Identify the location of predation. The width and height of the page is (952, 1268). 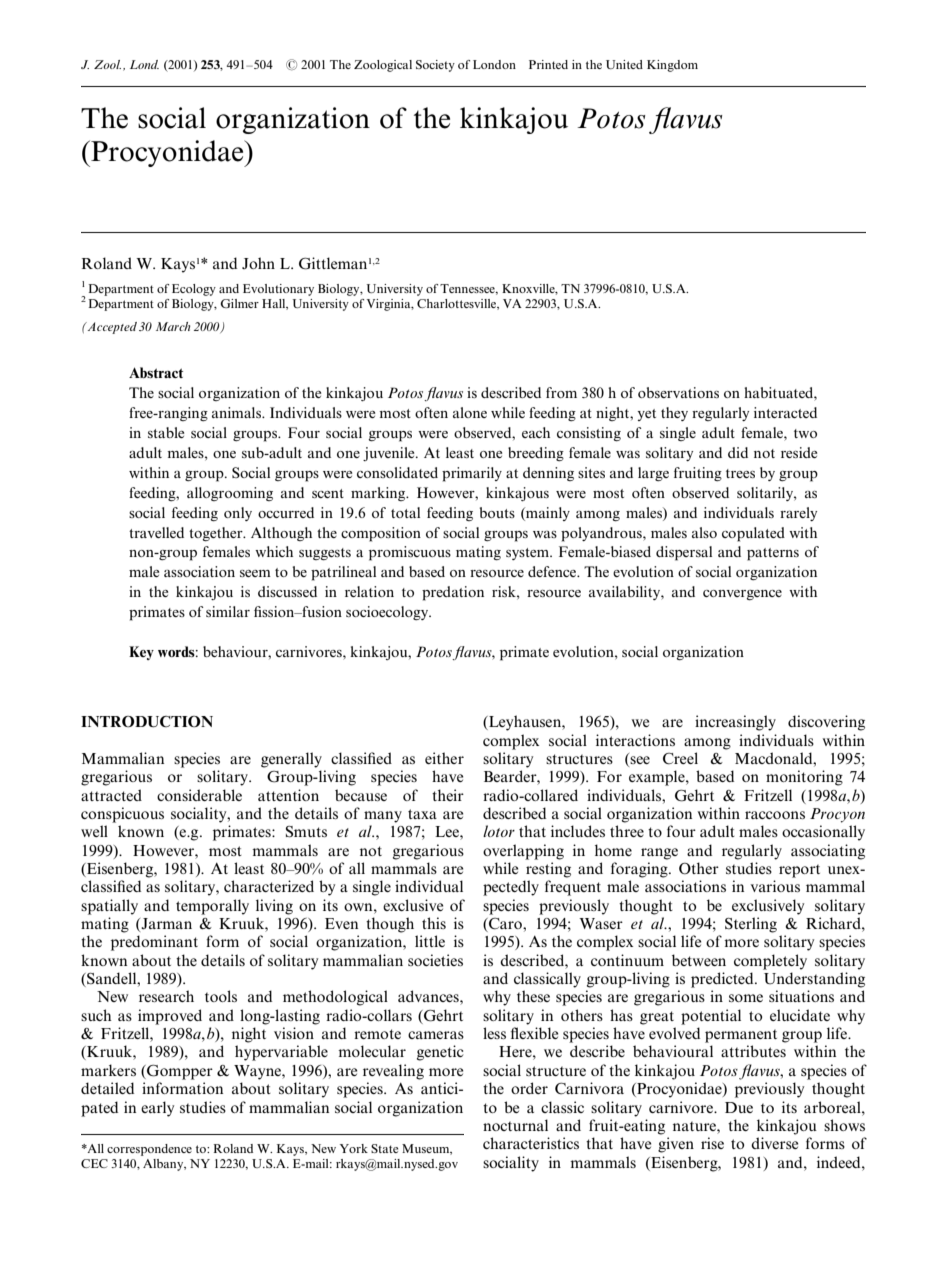
(453, 593).
